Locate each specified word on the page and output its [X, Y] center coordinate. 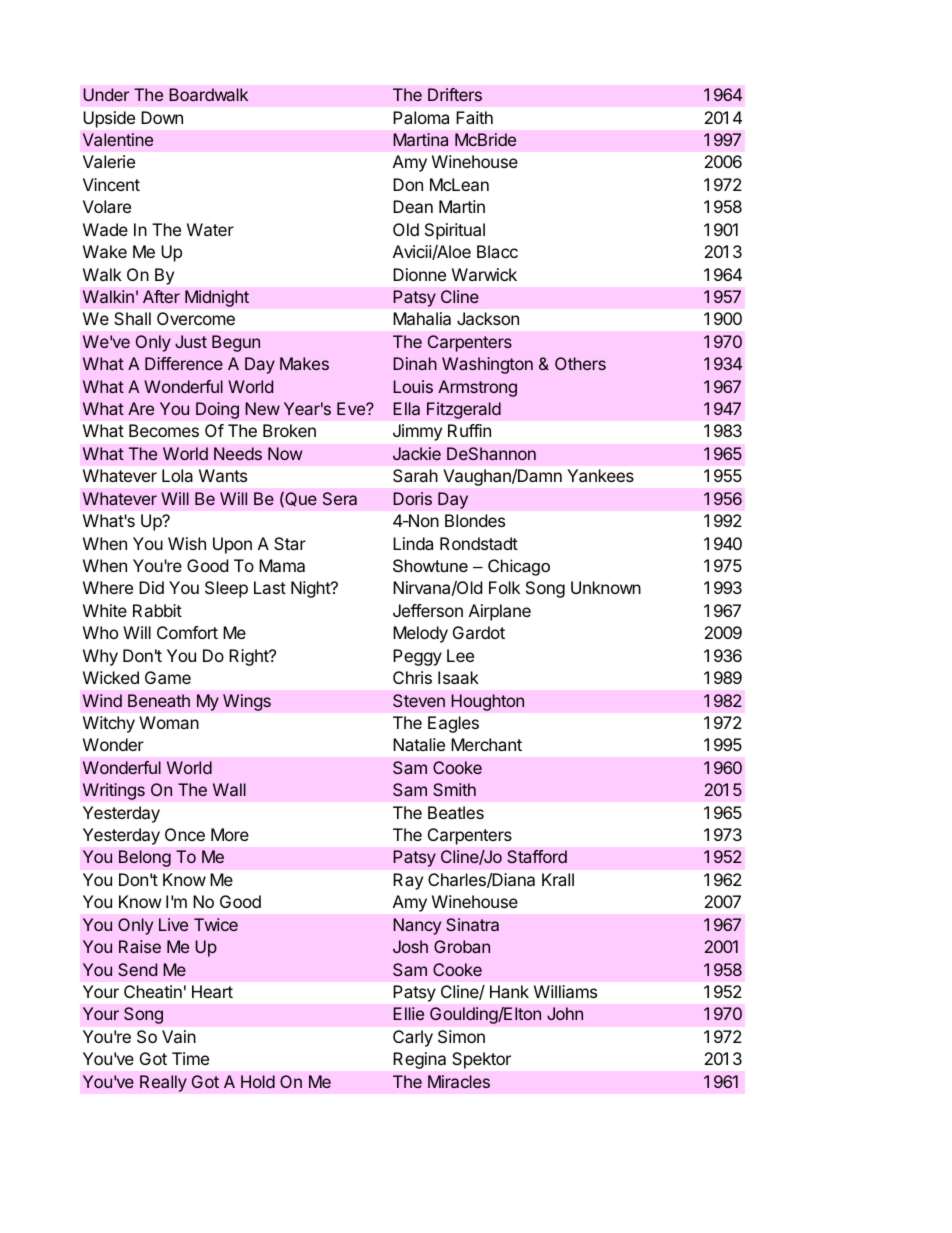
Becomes [164, 430]
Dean [413, 206]
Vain [179, 1036]
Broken [289, 430]
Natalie [419, 744]
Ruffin [469, 430]
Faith [474, 117]
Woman [169, 722]
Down [162, 117]
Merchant [486, 744]
